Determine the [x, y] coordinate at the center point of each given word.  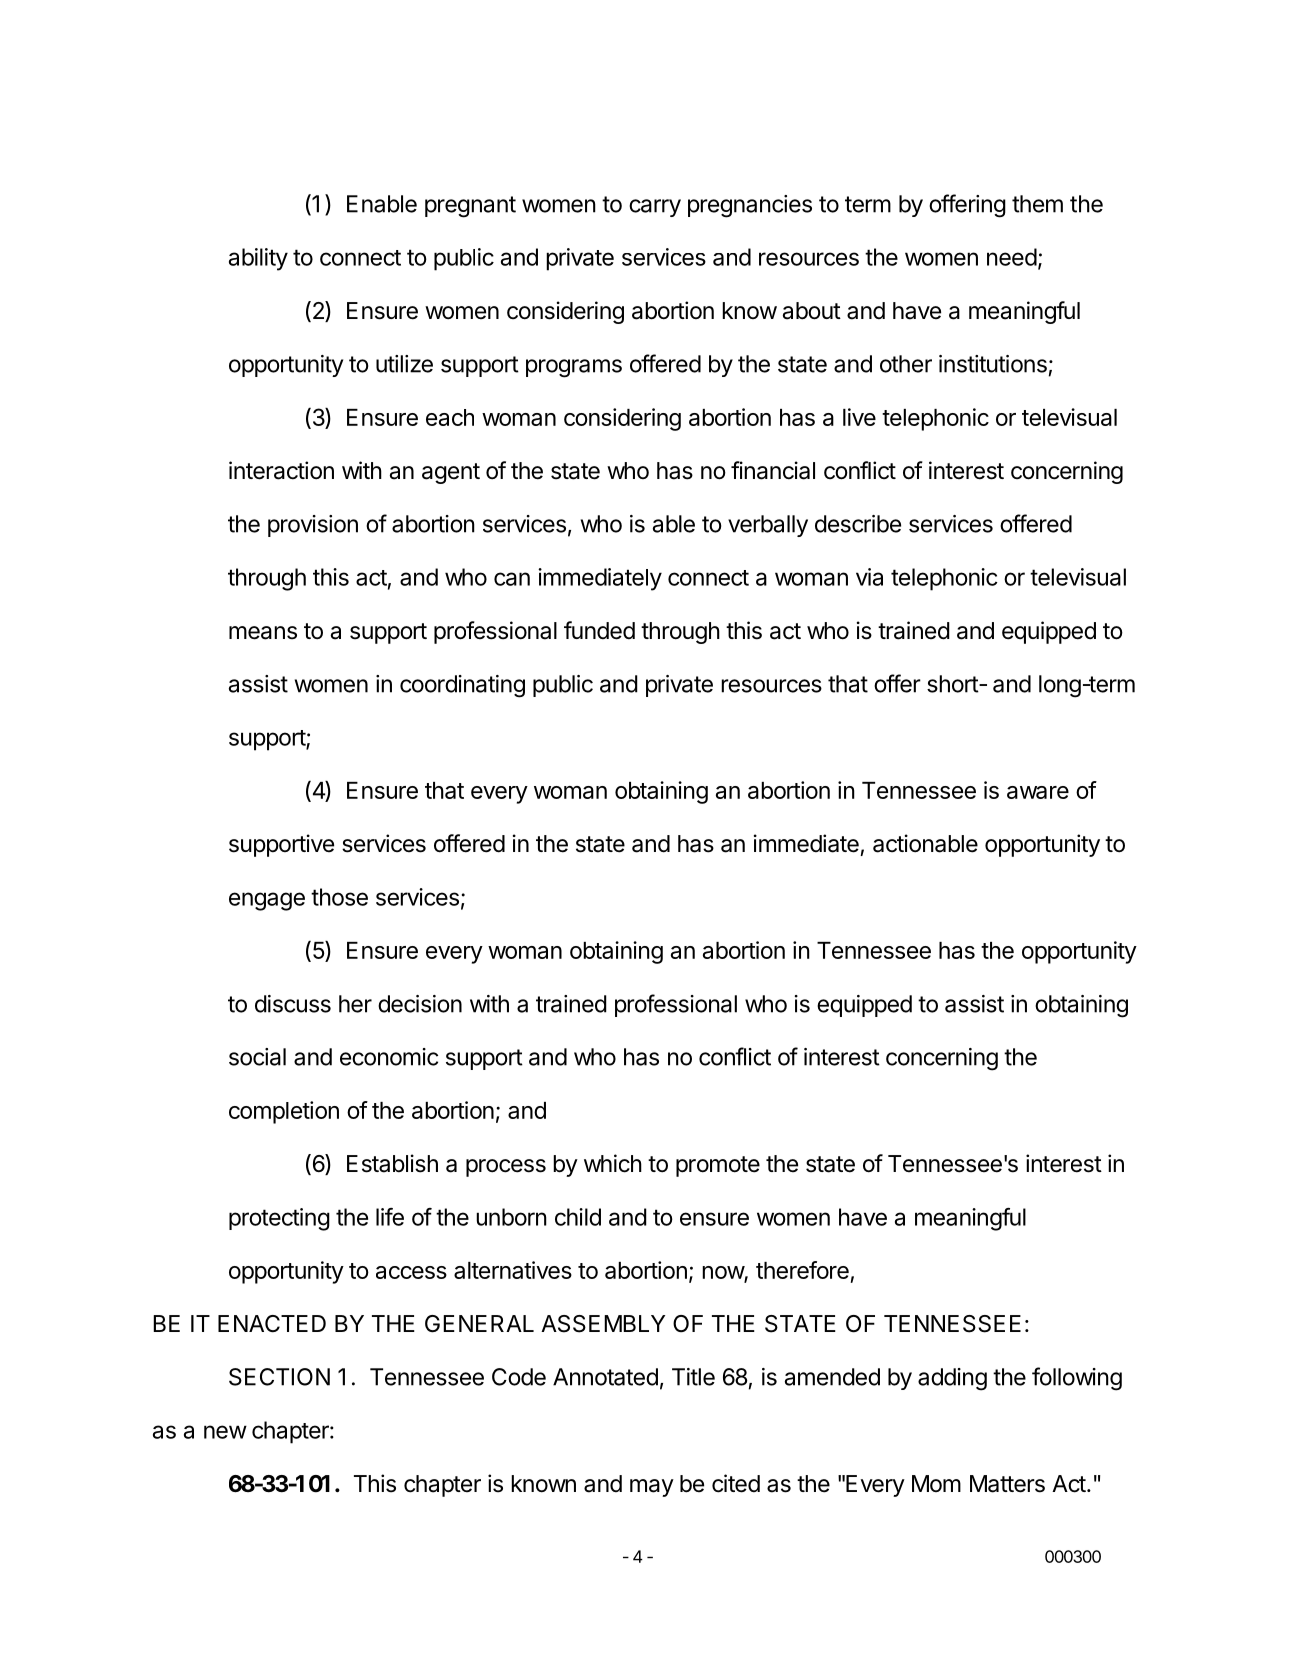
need [1012, 257]
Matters [1007, 1484]
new [225, 1432]
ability [258, 259]
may [652, 1488]
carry [655, 208]
